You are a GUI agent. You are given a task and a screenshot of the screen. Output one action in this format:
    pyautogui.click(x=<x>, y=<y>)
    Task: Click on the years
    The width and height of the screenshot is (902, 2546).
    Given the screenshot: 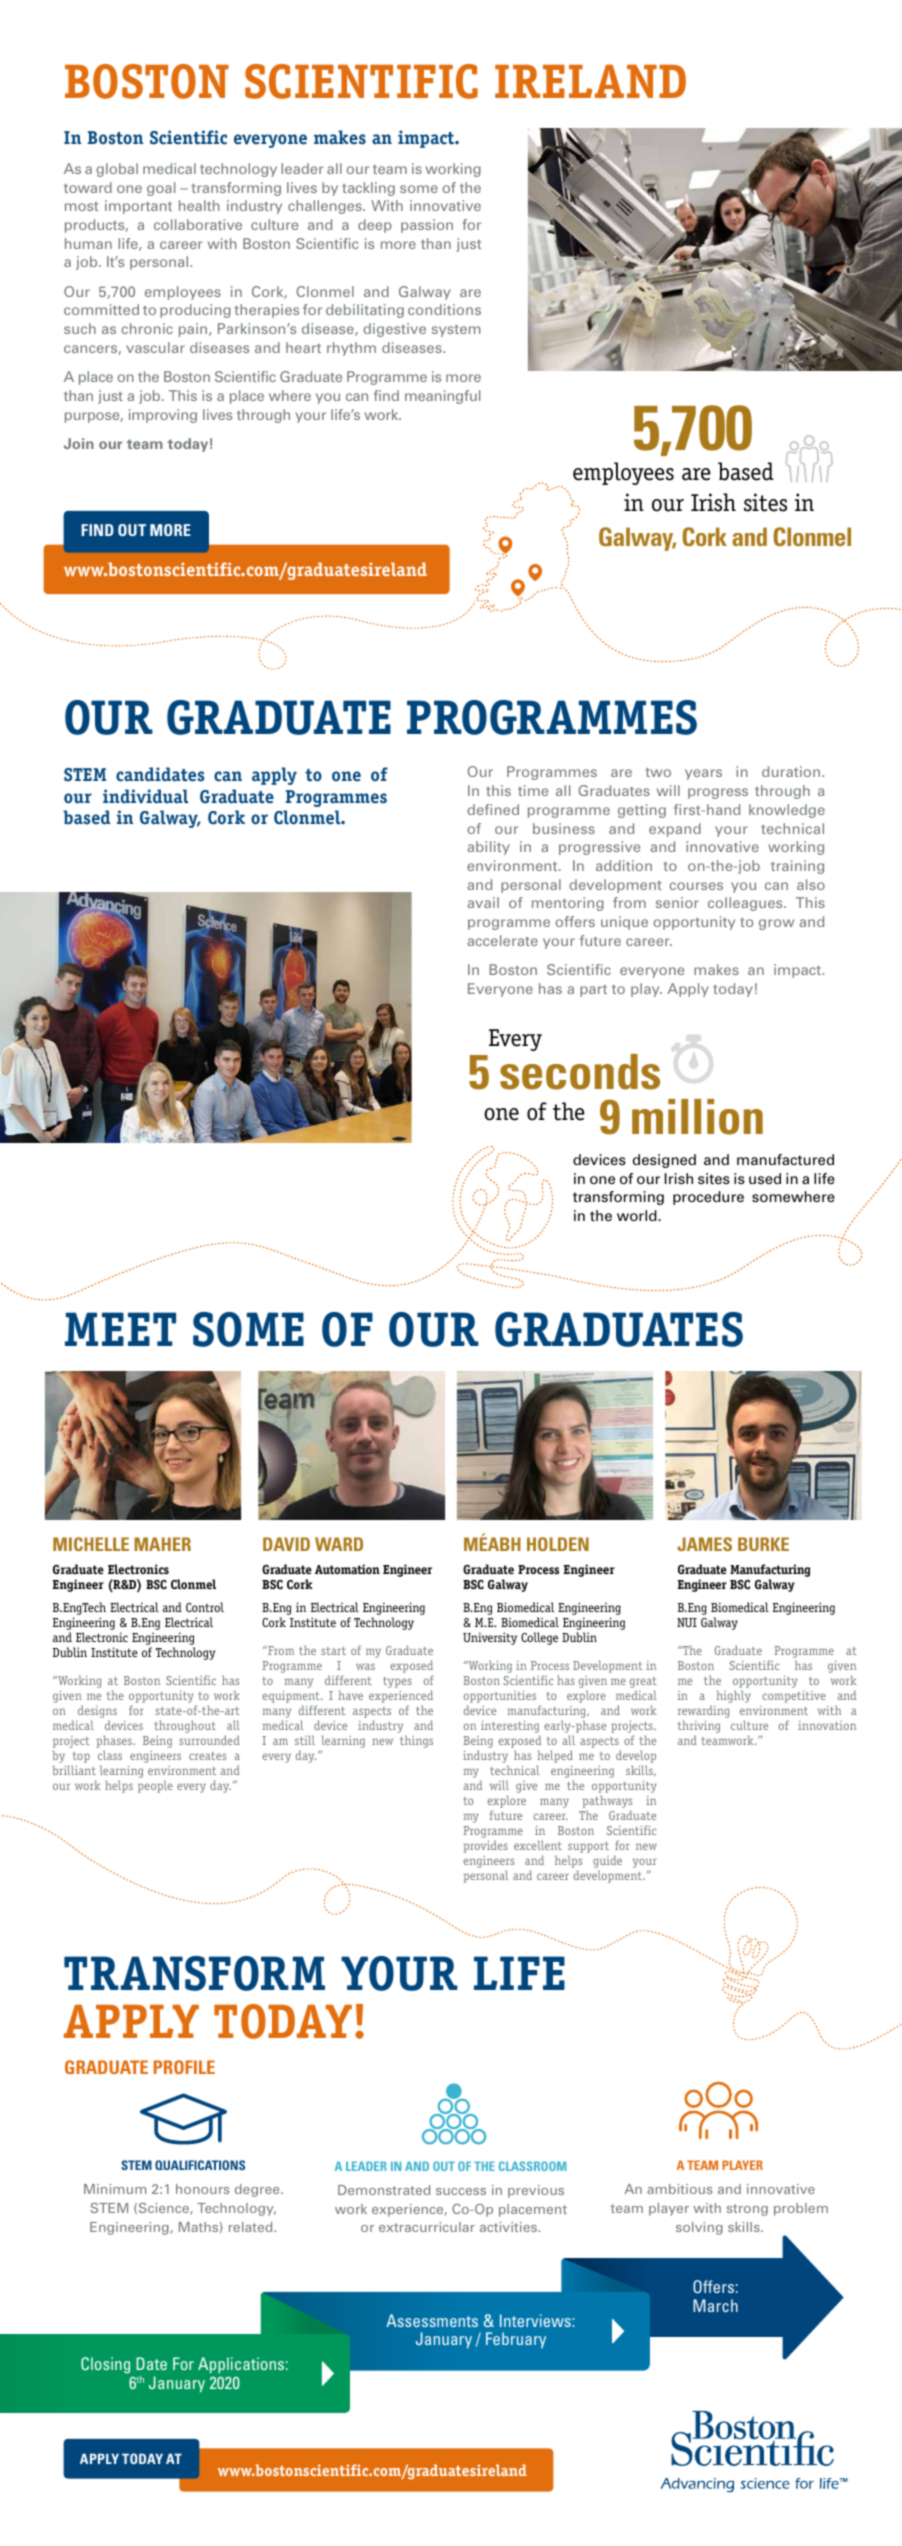 What is the action you would take?
    pyautogui.click(x=703, y=774)
